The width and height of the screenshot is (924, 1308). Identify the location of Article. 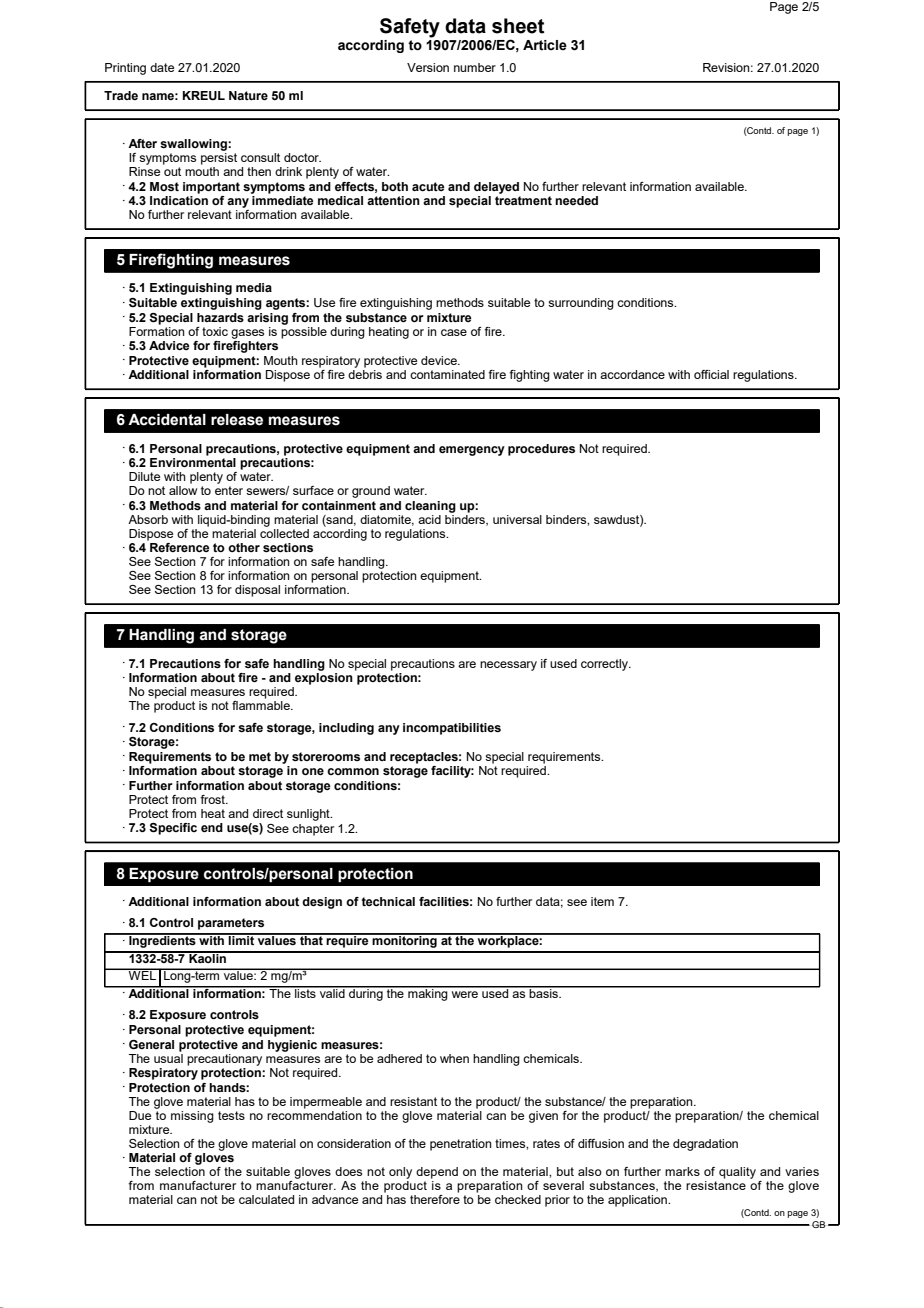
(545, 45).
